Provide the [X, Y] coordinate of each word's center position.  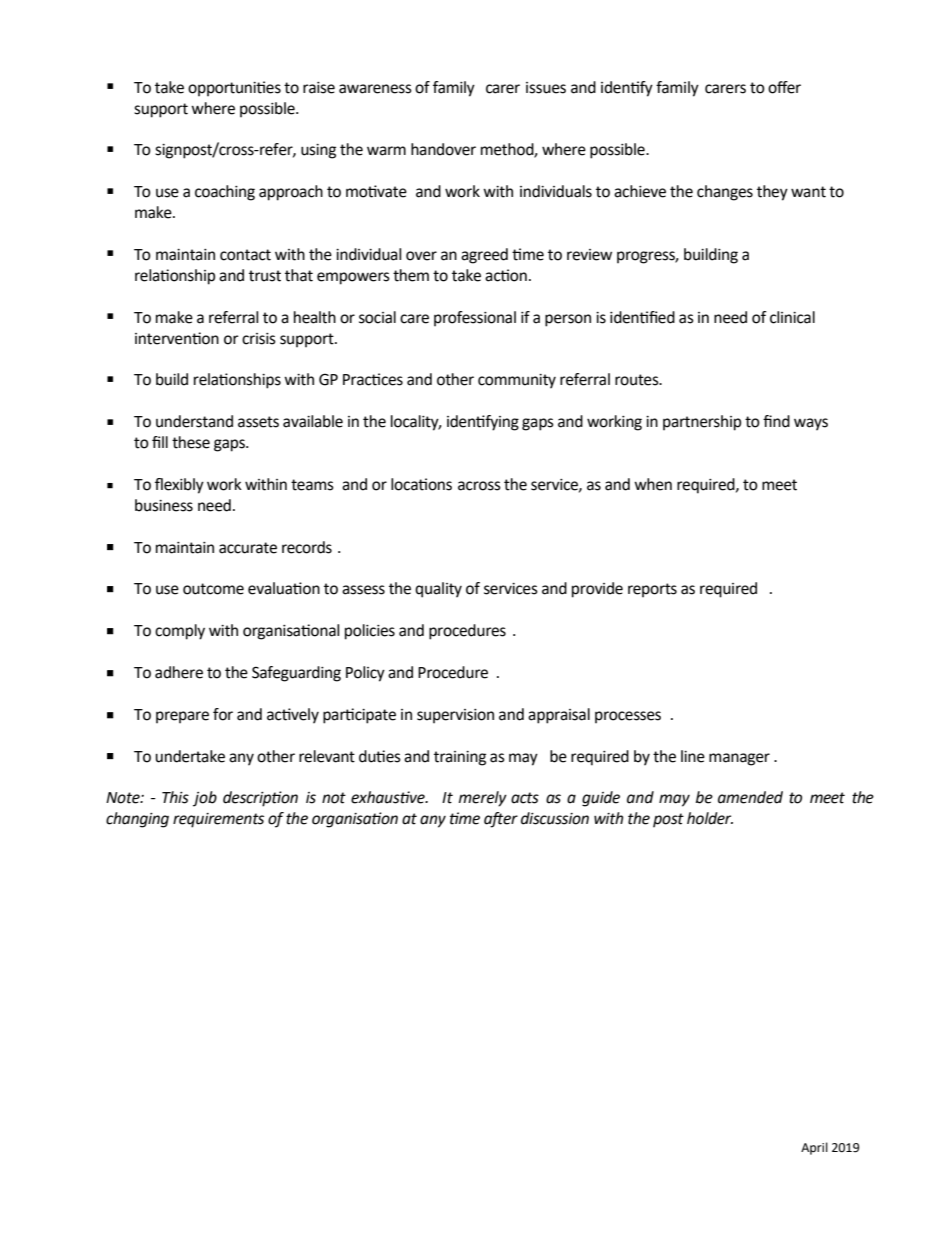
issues [546, 88]
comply [180, 632]
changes [725, 193]
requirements [218, 820]
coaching [225, 193]
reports [652, 590]
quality [438, 590]
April [814, 1148]
